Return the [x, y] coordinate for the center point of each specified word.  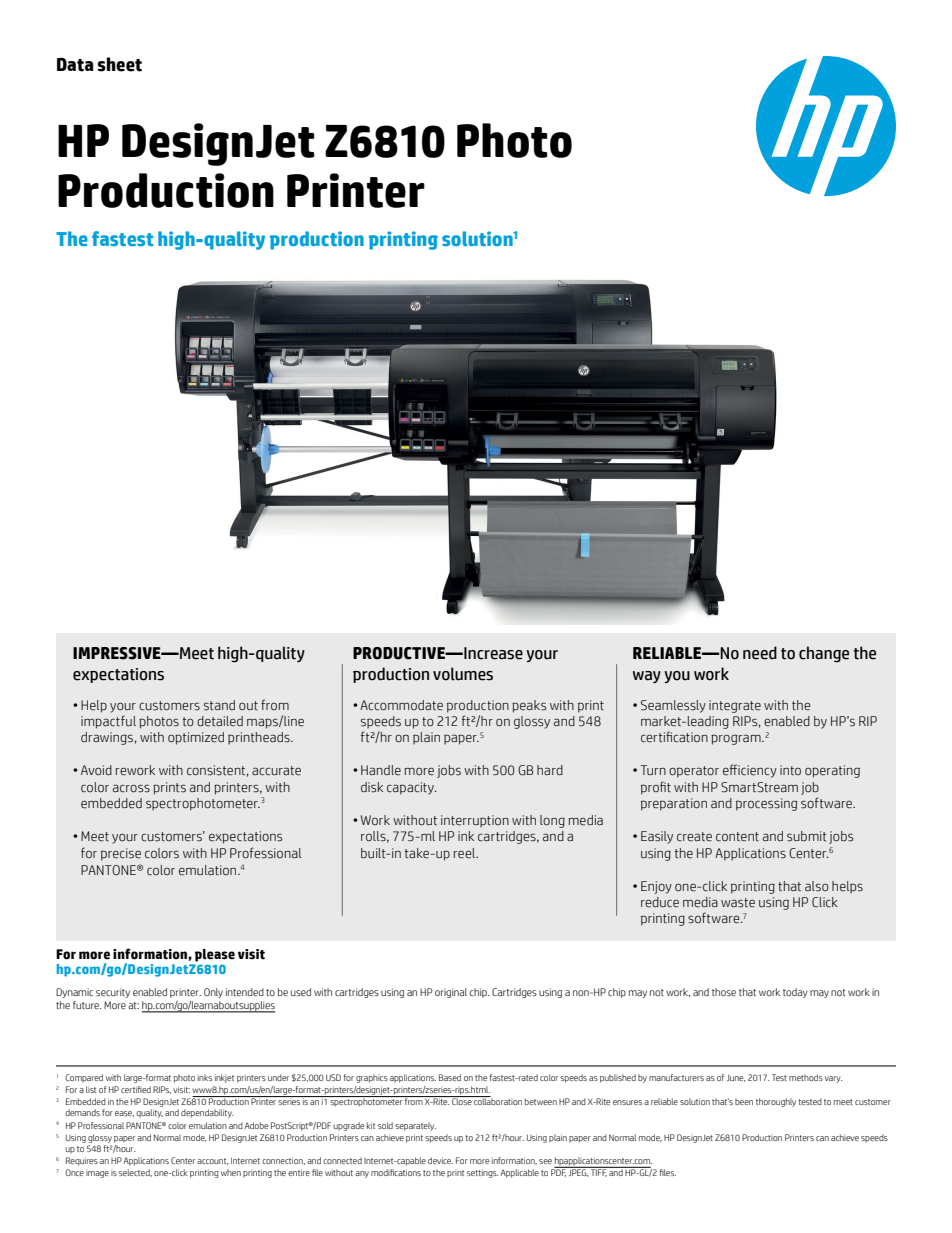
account [212, 1161]
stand [219, 705]
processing [766, 804]
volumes [463, 674]
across [131, 788]
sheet [120, 64]
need [760, 653]
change [824, 654]
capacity [411, 788]
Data [75, 65]
